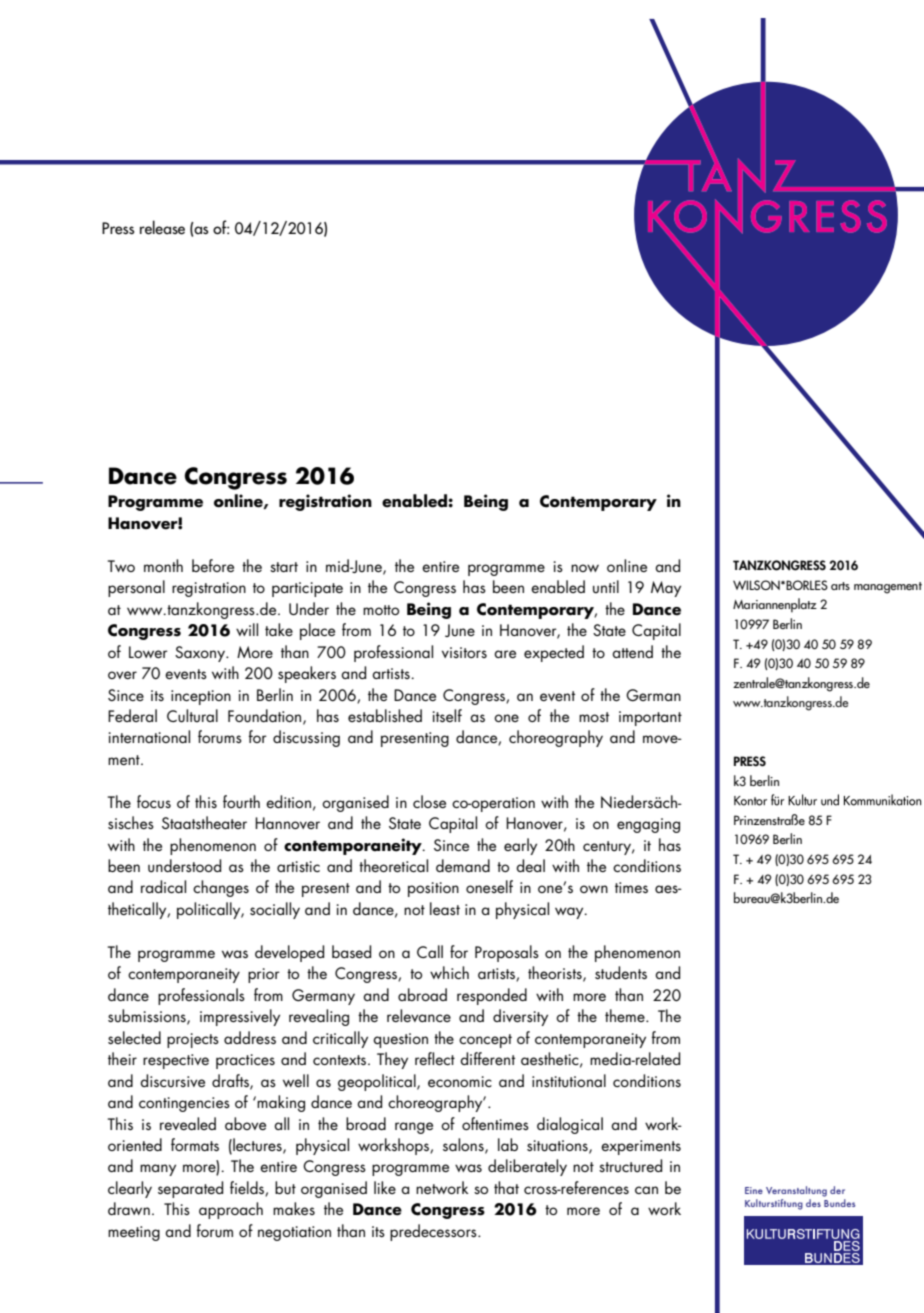 This document has width=924, height=1313. What do you see at coordinates (585, 568) in the document?
I see `now` at bounding box center [585, 568].
